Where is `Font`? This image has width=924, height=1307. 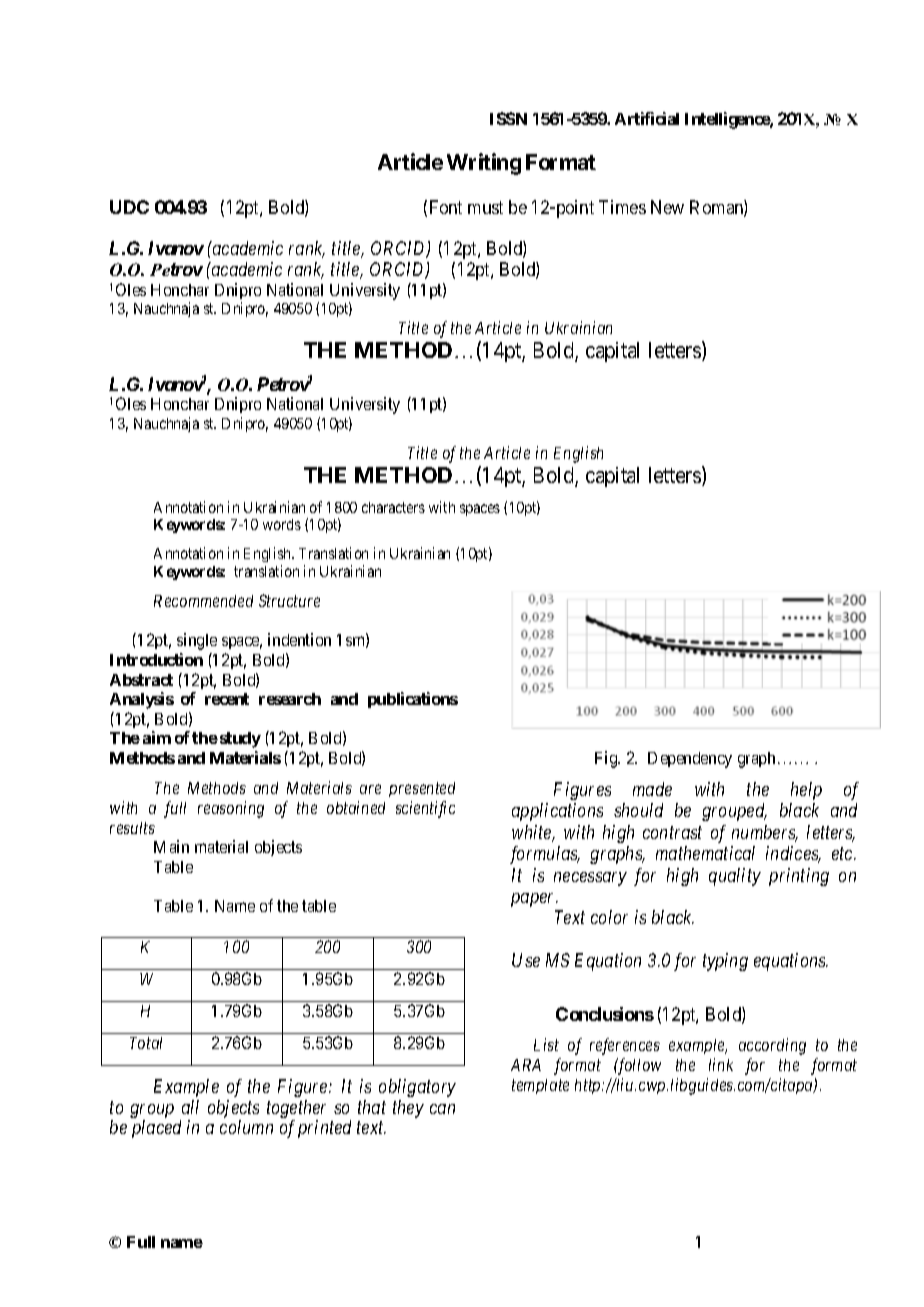 Font is located at coordinates (446, 207).
